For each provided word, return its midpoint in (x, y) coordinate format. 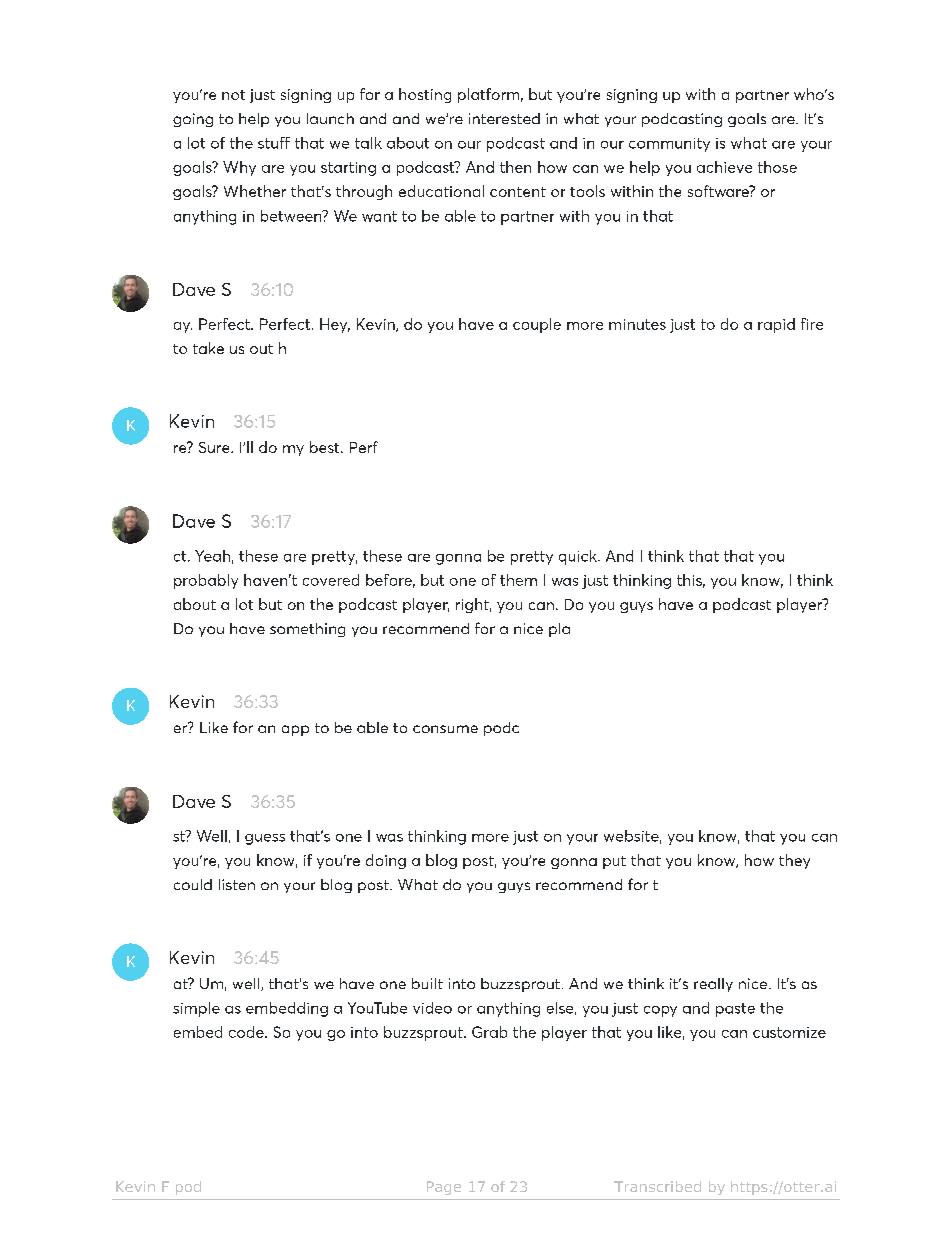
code (247, 1032)
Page (444, 1188)
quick (579, 557)
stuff (274, 143)
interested (504, 118)
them (518, 580)
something (307, 630)
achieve (724, 167)
